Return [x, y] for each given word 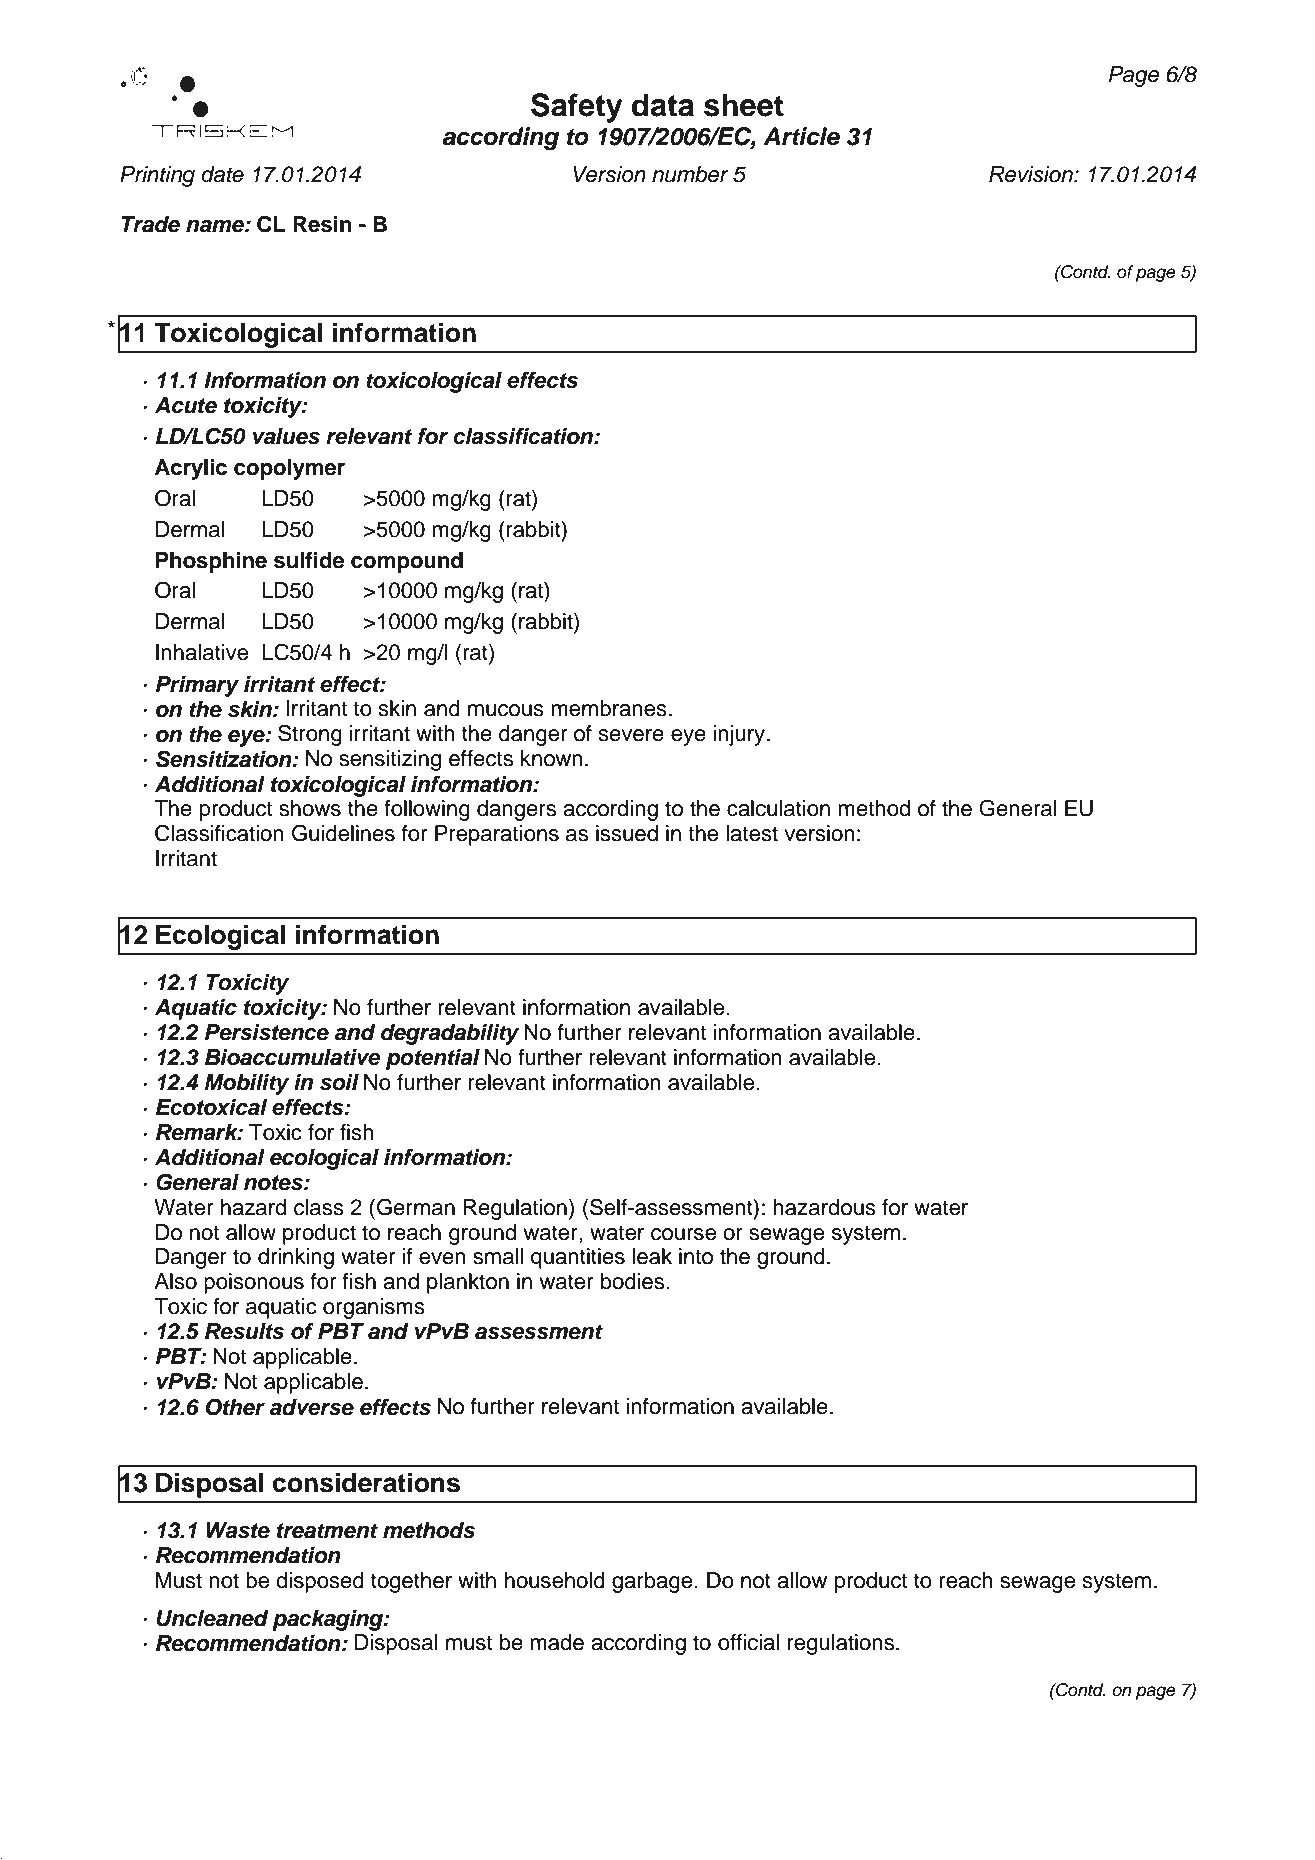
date [222, 174]
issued [627, 833]
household [555, 1580]
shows [310, 808]
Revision [1032, 174]
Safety [576, 108]
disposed [320, 1582]
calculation [778, 808]
